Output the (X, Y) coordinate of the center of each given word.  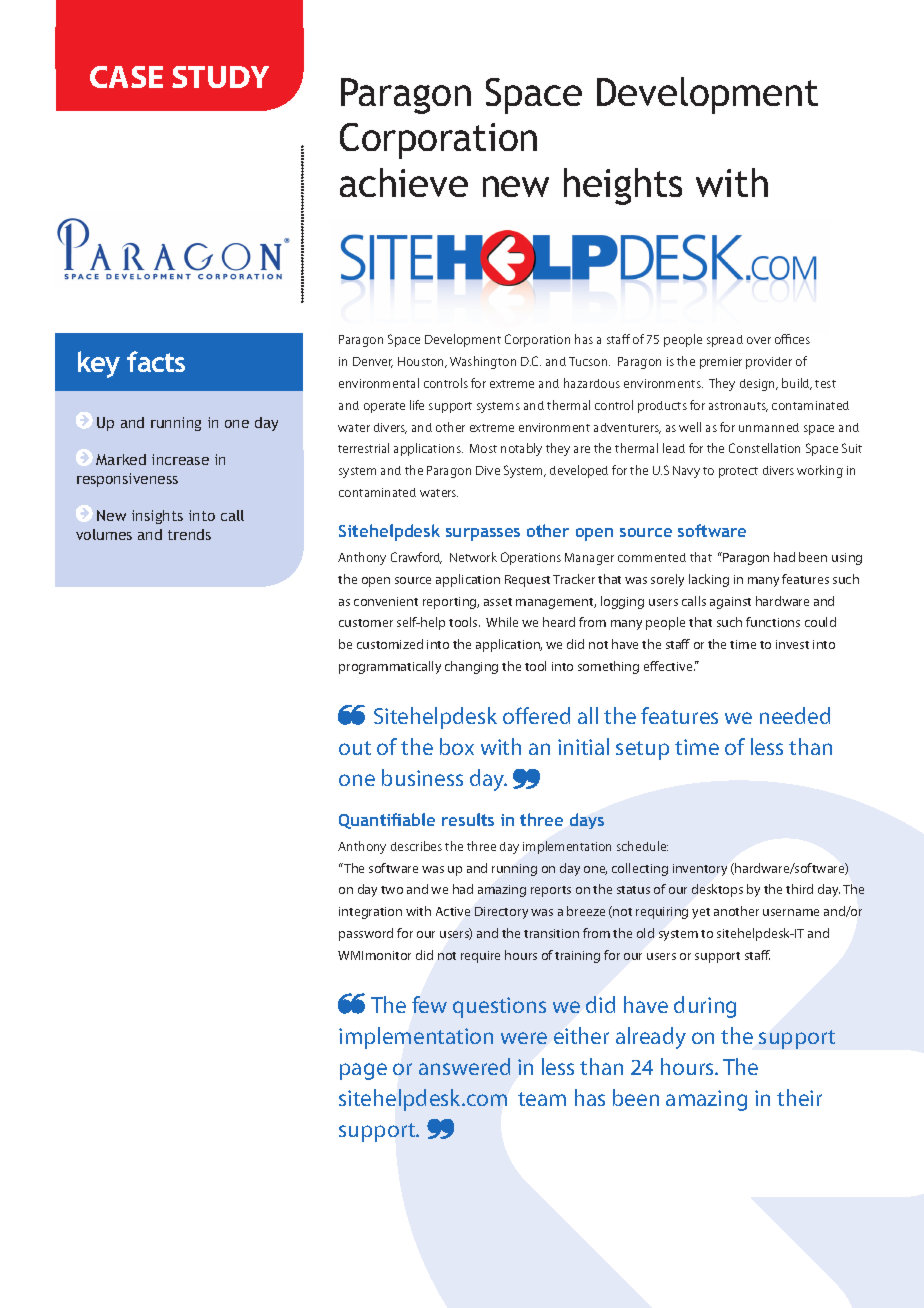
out (355, 748)
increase (180, 459)
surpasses (483, 534)
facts (156, 361)
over (759, 340)
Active (453, 911)
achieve (404, 182)
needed (795, 715)
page (363, 1071)
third (799, 889)
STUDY (220, 77)
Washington (483, 362)
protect (738, 472)
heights (623, 186)
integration (370, 913)
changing (471, 667)
